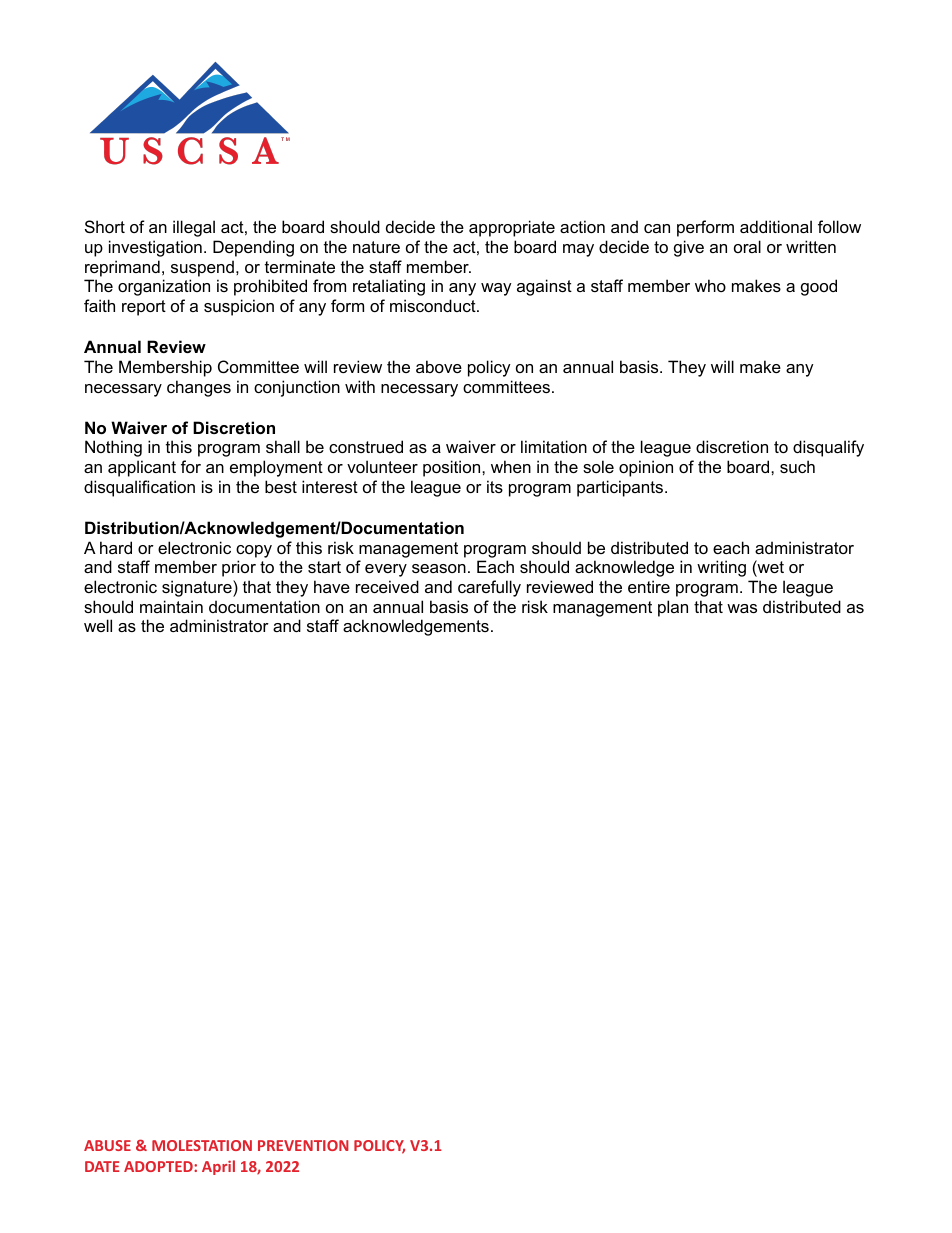 This image has height=1233, width=952. Describe the element at coordinates (218, 1167) in the image. I see `April` at that location.
